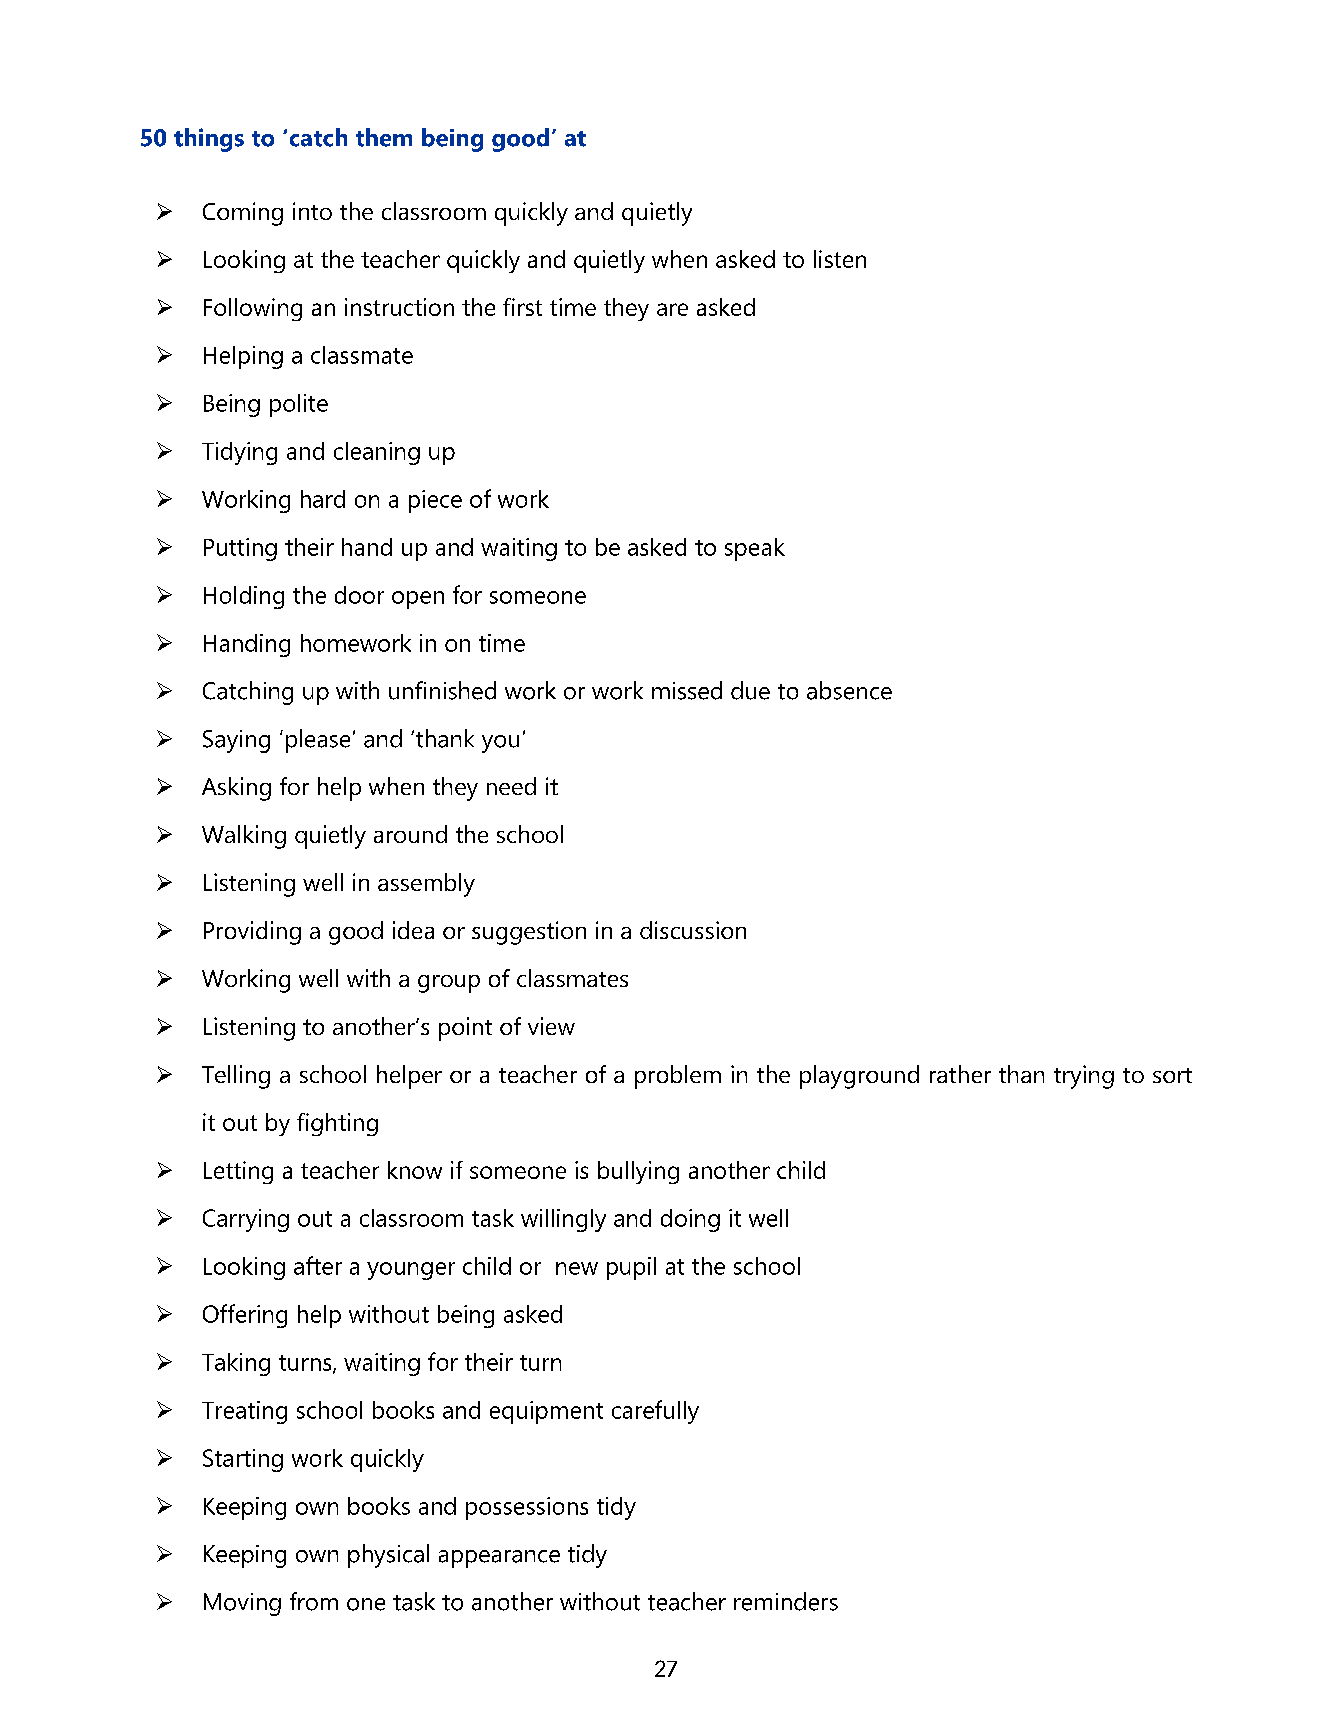 The width and height of the document is (1337, 1730). What do you see at coordinates (1084, 1077) in the document?
I see `trying` at bounding box center [1084, 1077].
